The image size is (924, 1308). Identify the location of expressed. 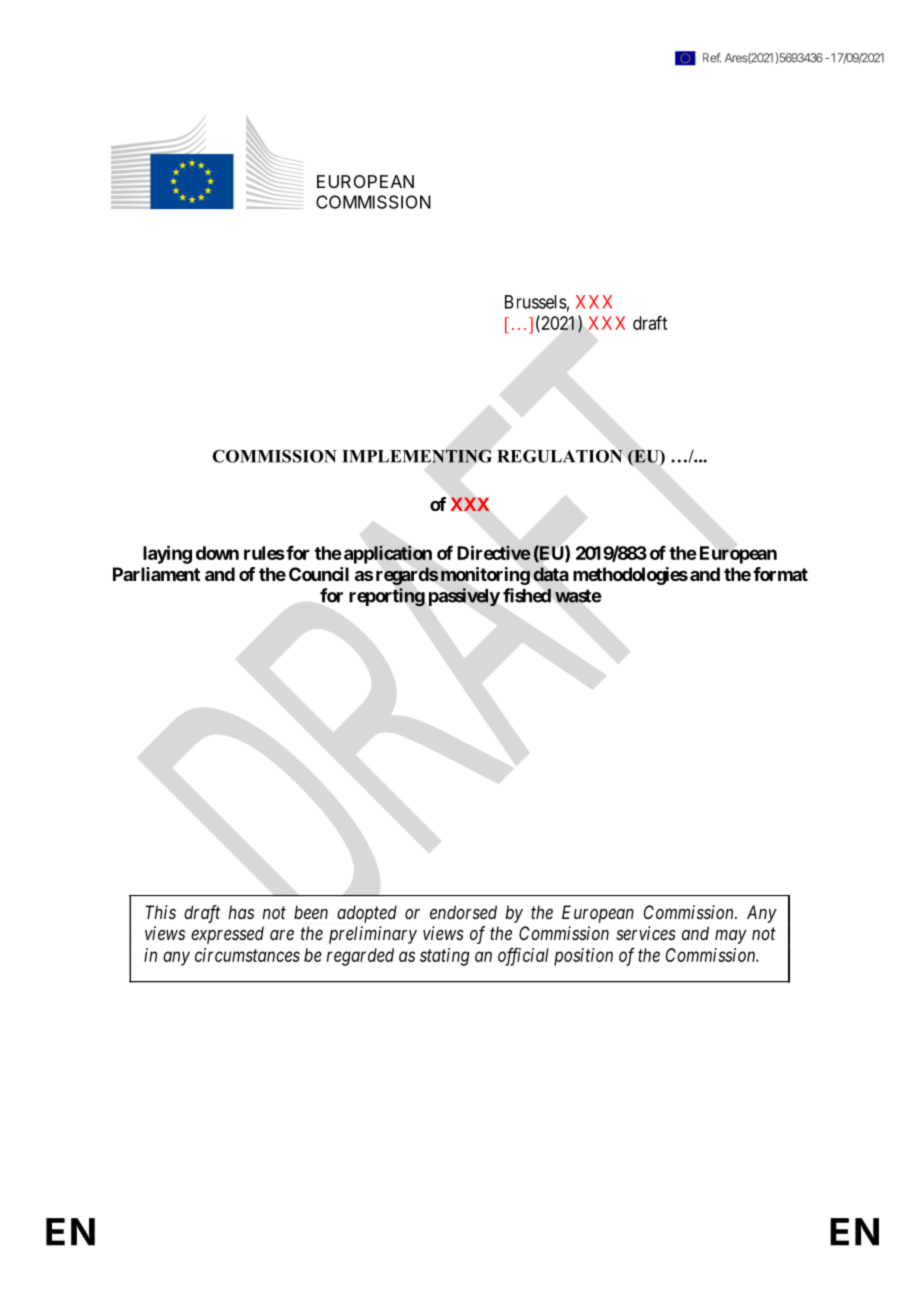
(227, 935).
